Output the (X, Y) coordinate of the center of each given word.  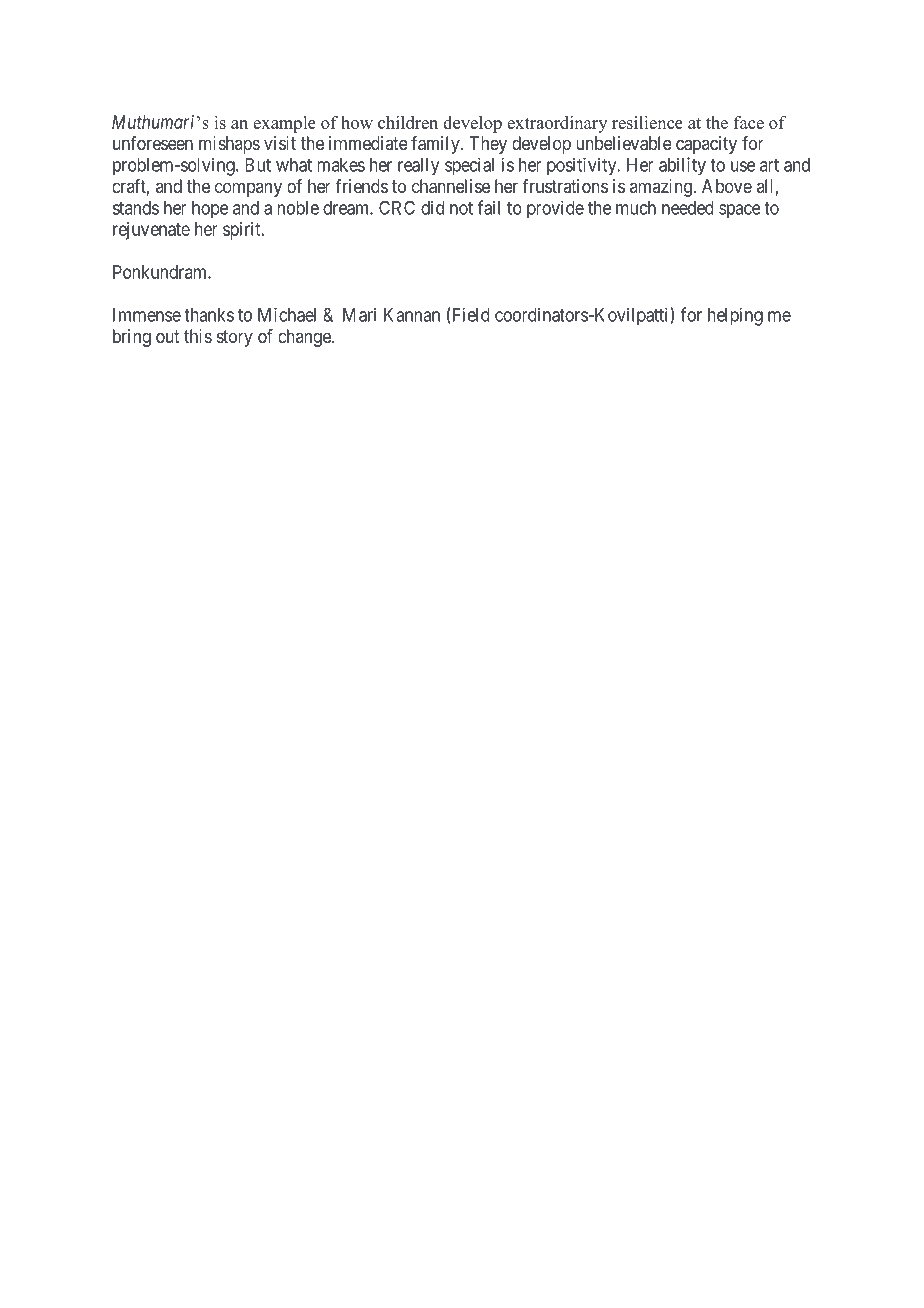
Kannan (412, 315)
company (248, 189)
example (284, 124)
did (432, 207)
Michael (287, 315)
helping (735, 316)
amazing (662, 188)
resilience (647, 122)
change (305, 338)
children (408, 122)
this (198, 336)
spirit (243, 231)
